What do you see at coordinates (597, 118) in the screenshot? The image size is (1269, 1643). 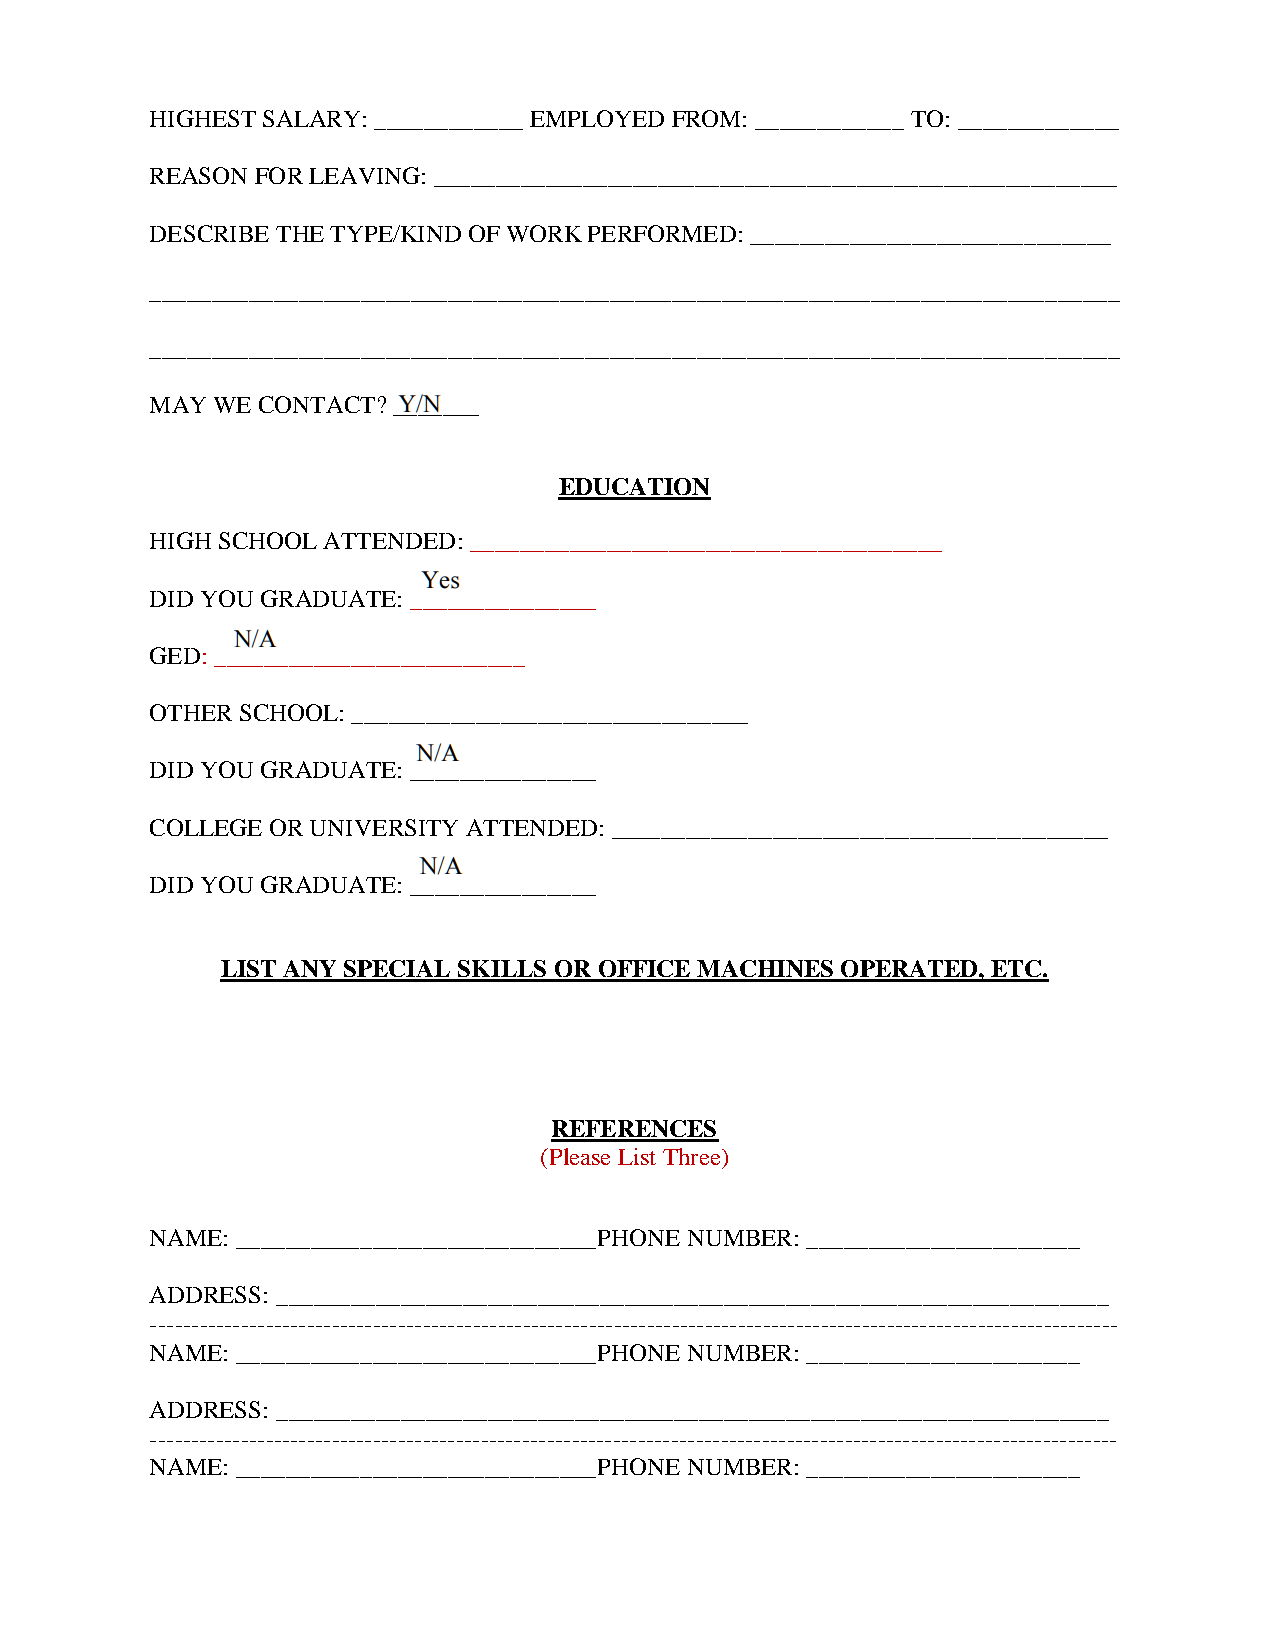 I see `EMPLOYED` at bounding box center [597, 118].
